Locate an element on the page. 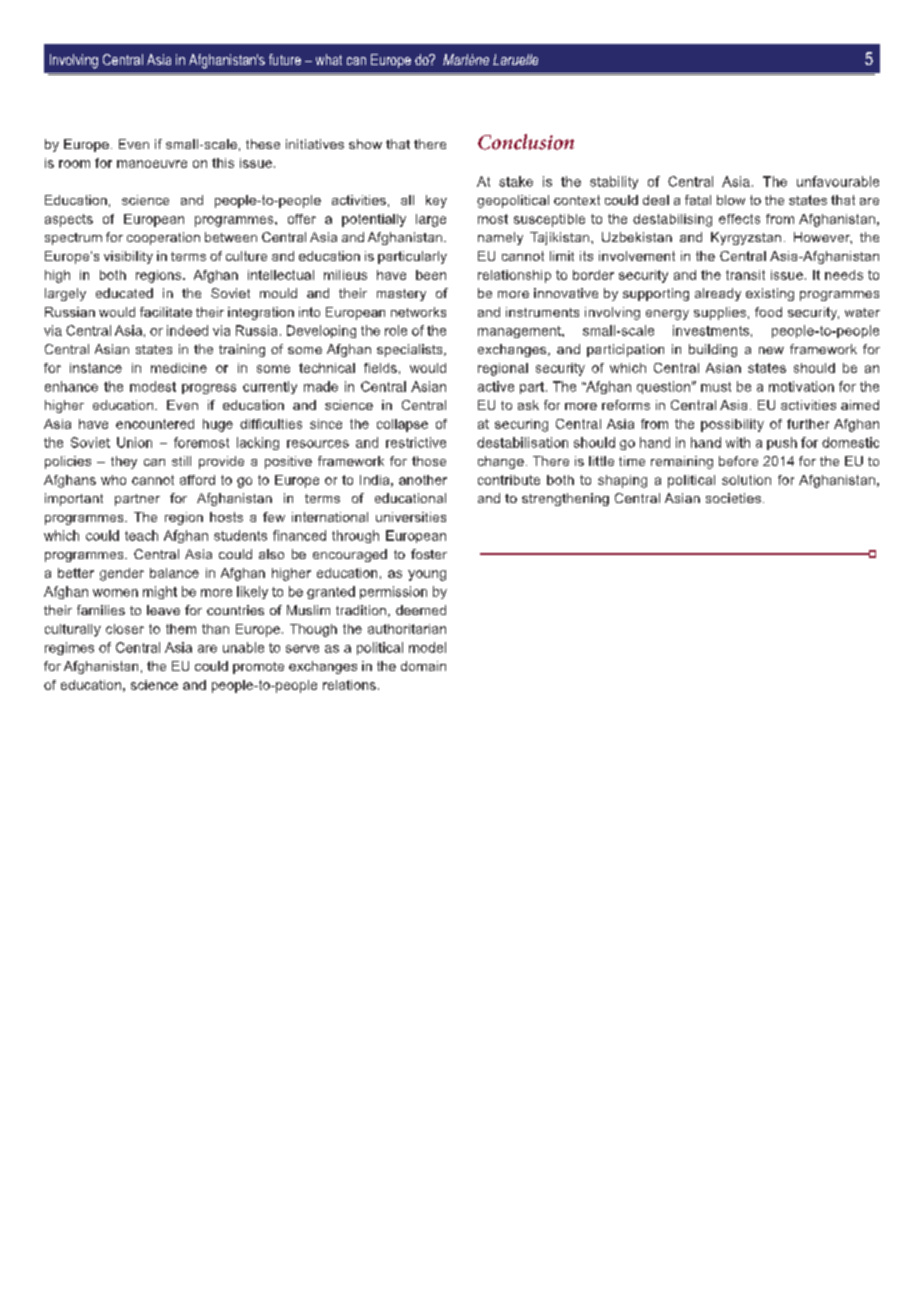 Image resolution: width=924 pixels, height=1308 pixels. medicine is located at coordinates (179, 368).
